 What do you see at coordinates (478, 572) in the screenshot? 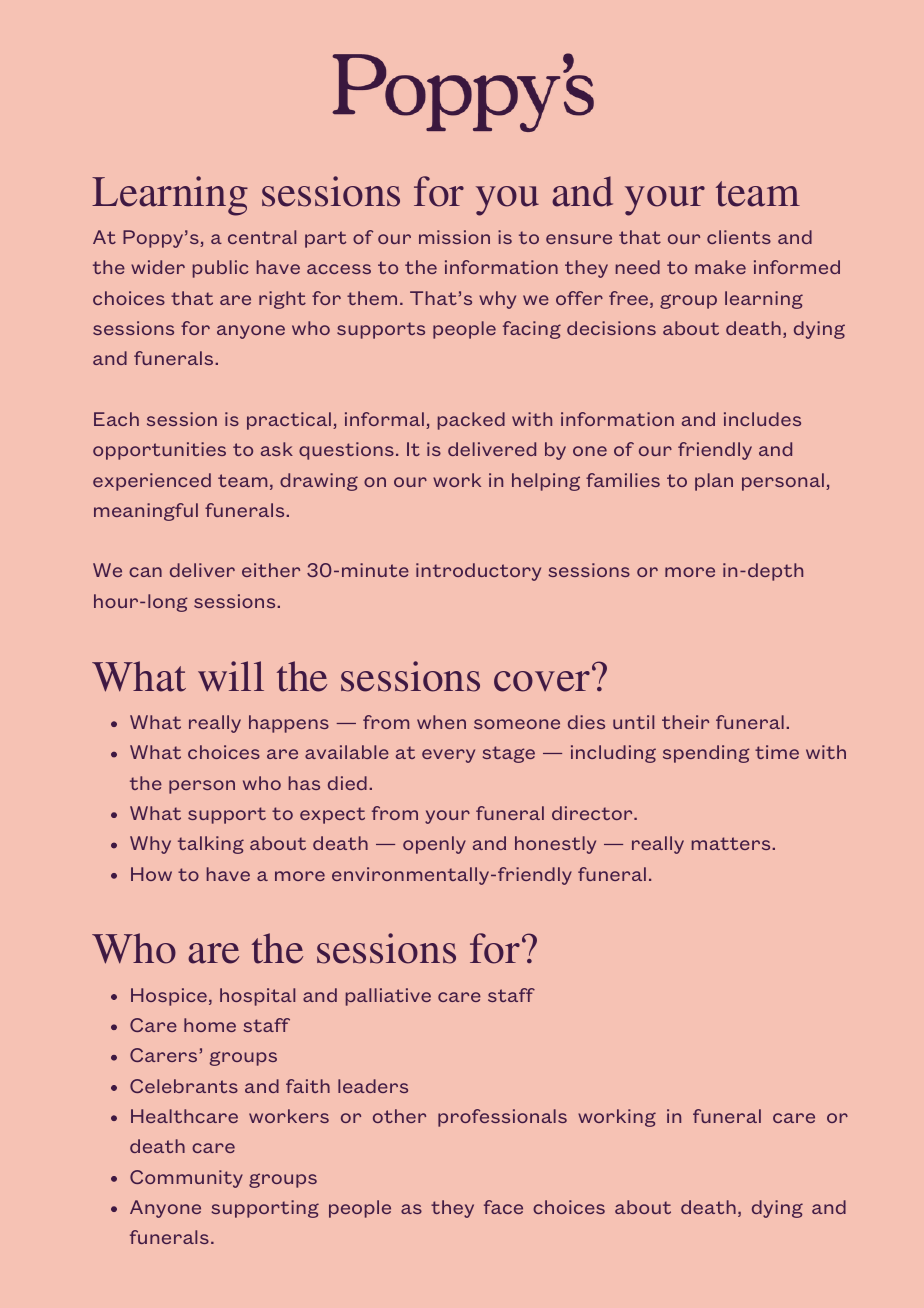
I see `introductory` at bounding box center [478, 572].
